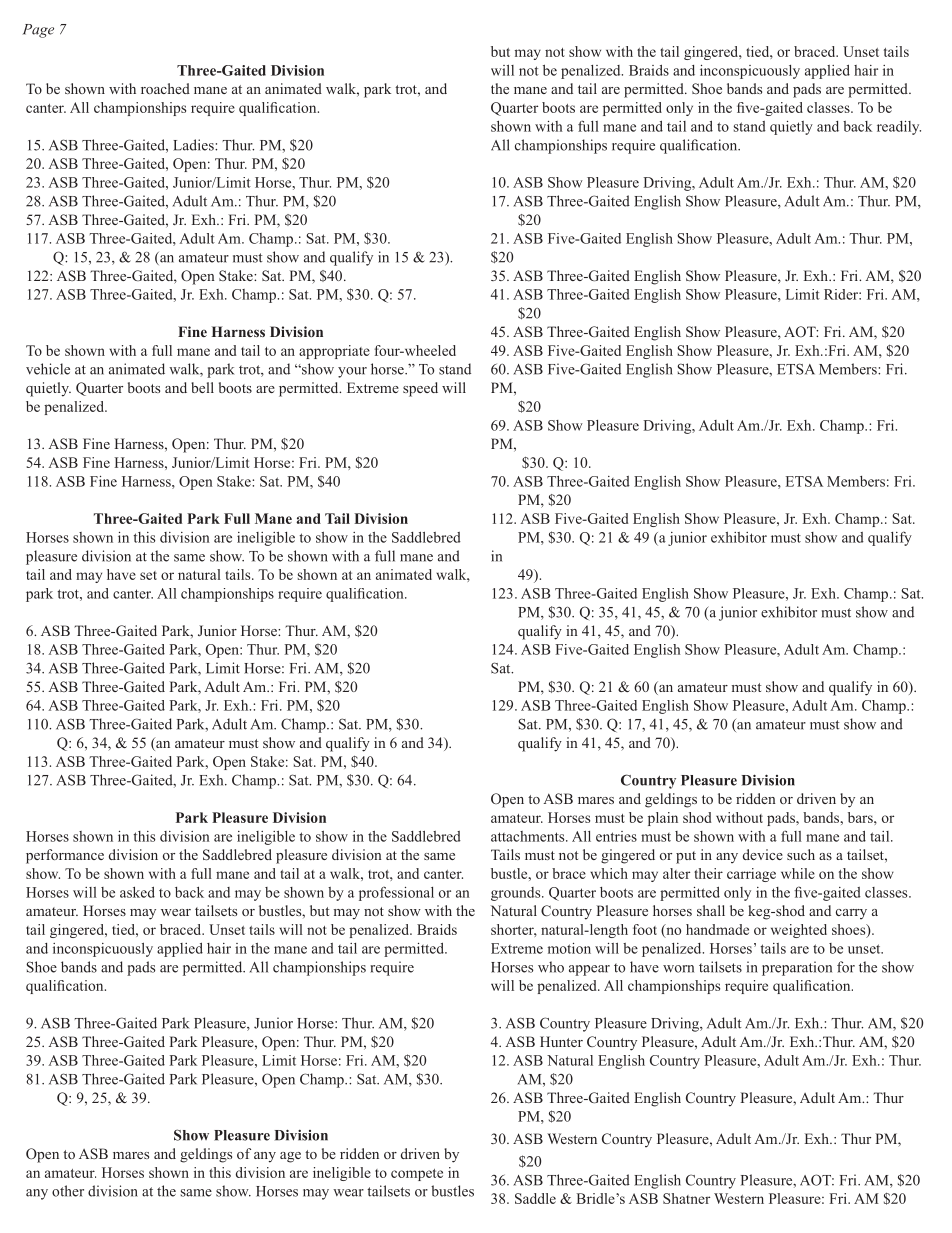 This screenshot has height=1233, width=952. Describe the element at coordinates (417, 1175) in the screenshot. I see `compete` at that location.
